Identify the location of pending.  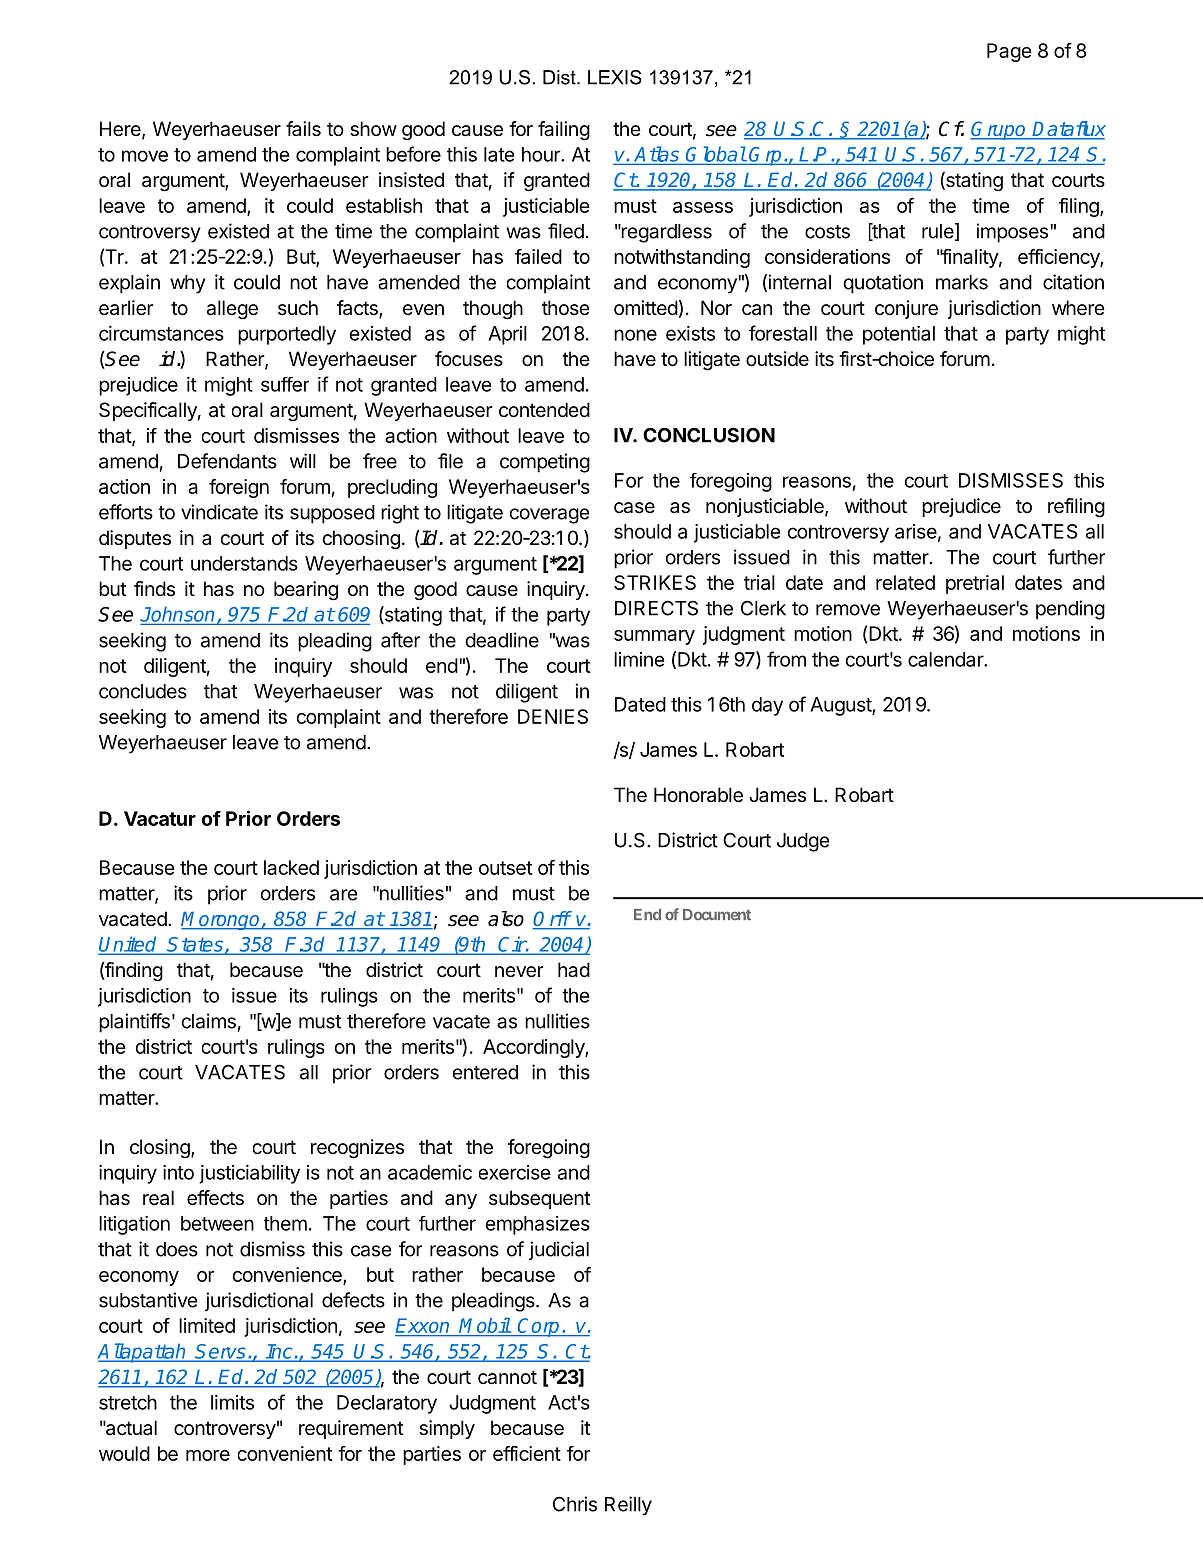
(1070, 610).
